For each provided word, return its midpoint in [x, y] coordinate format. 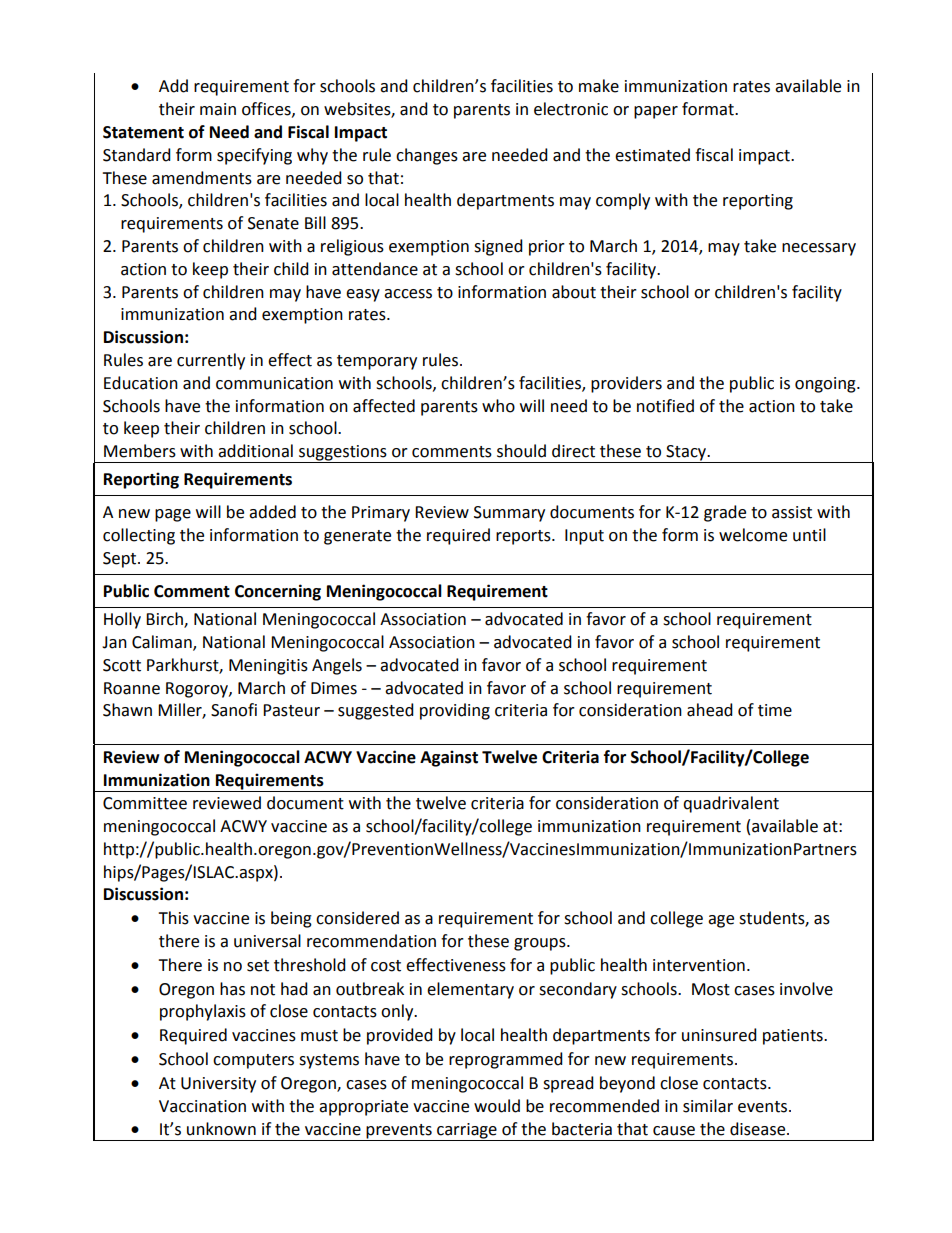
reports [524, 537]
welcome [753, 535]
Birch [165, 620]
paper [656, 112]
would [497, 1106]
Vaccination [202, 1106]
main [218, 109]
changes [427, 156]
